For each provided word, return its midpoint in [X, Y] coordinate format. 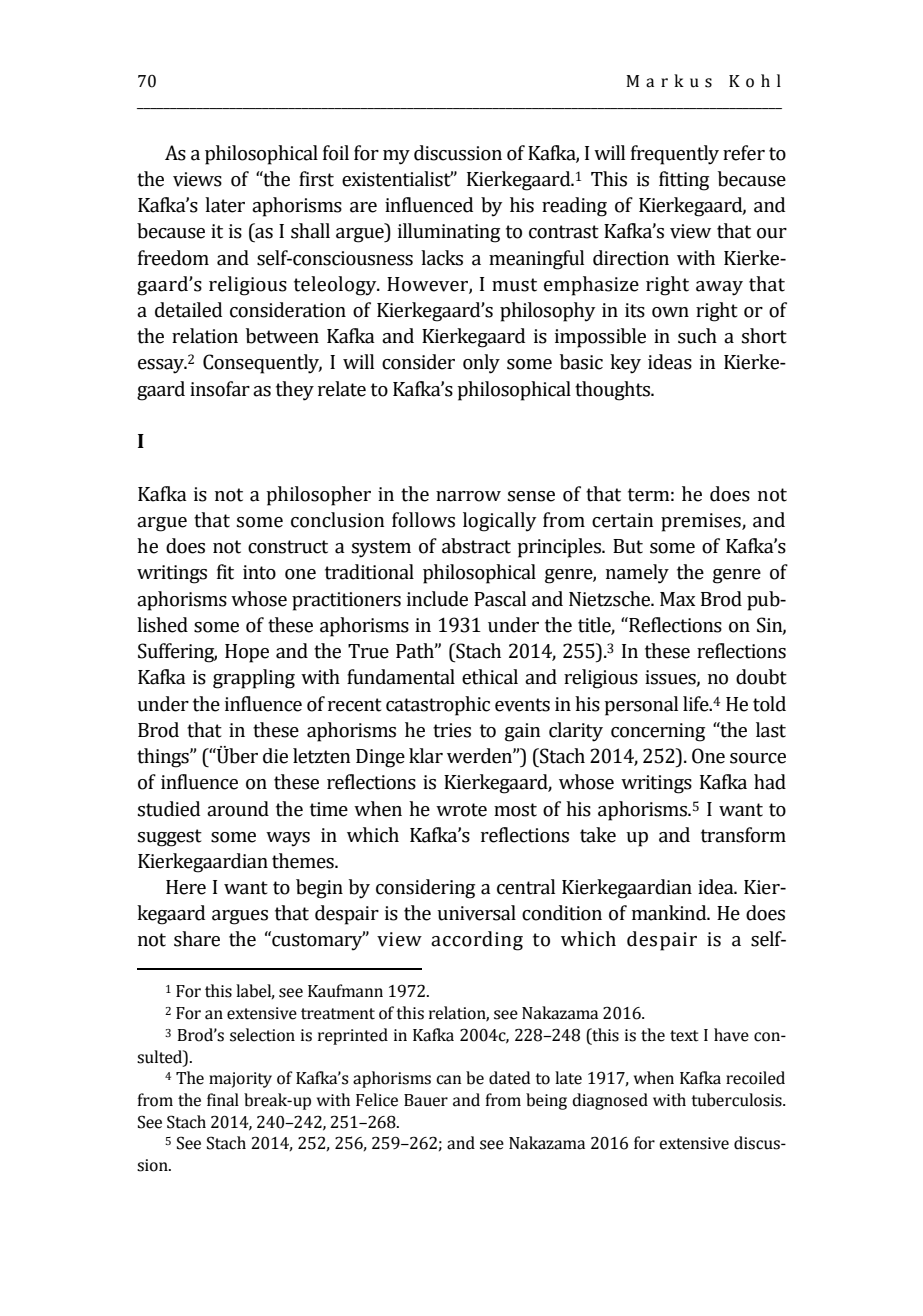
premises [702, 522]
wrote [461, 810]
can [448, 1080]
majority [240, 1080]
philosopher [318, 496]
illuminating [449, 233]
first [316, 179]
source [758, 758]
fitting [684, 181]
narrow [468, 496]
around [238, 809]
